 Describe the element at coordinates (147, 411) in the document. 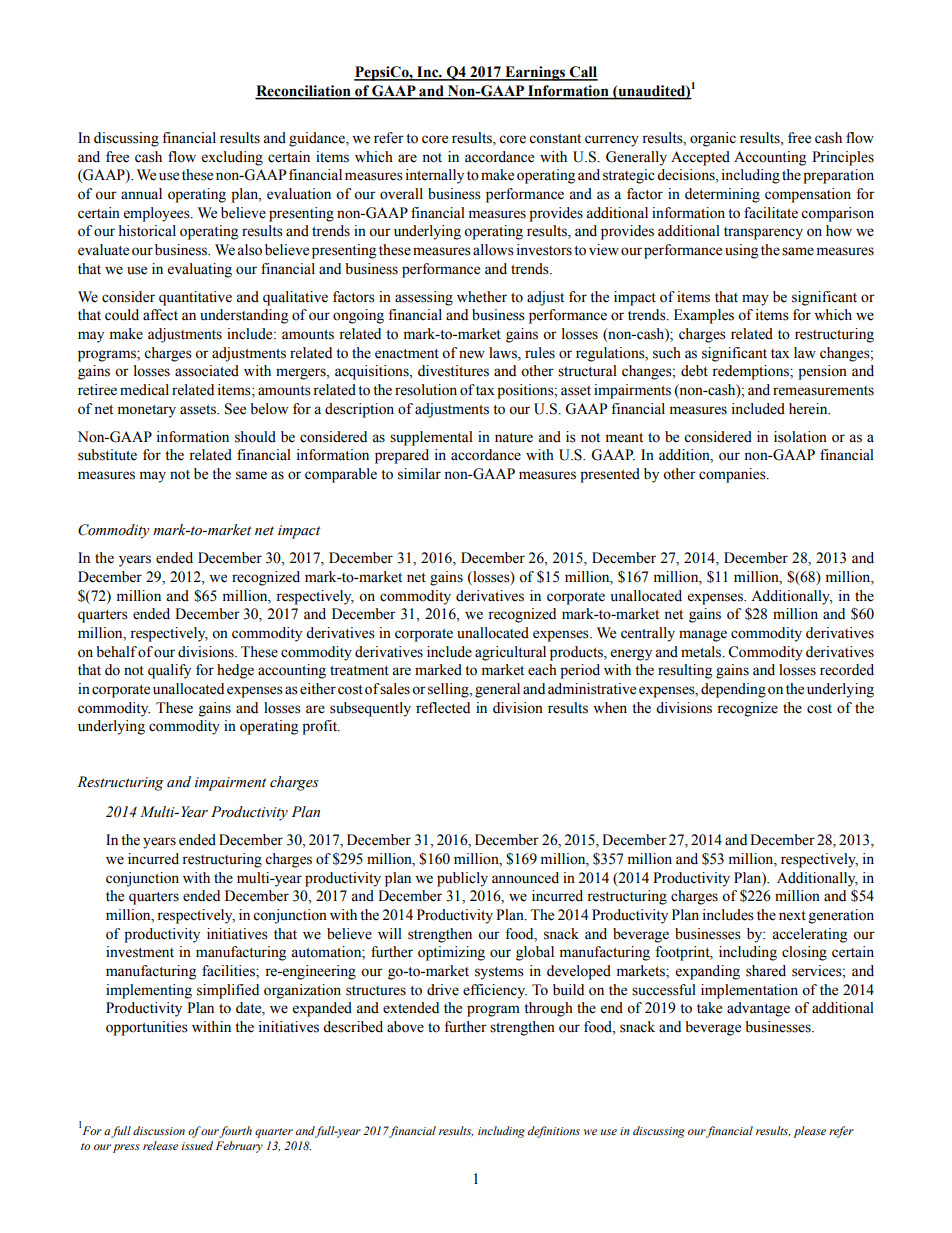

I see `monetary` at that location.
